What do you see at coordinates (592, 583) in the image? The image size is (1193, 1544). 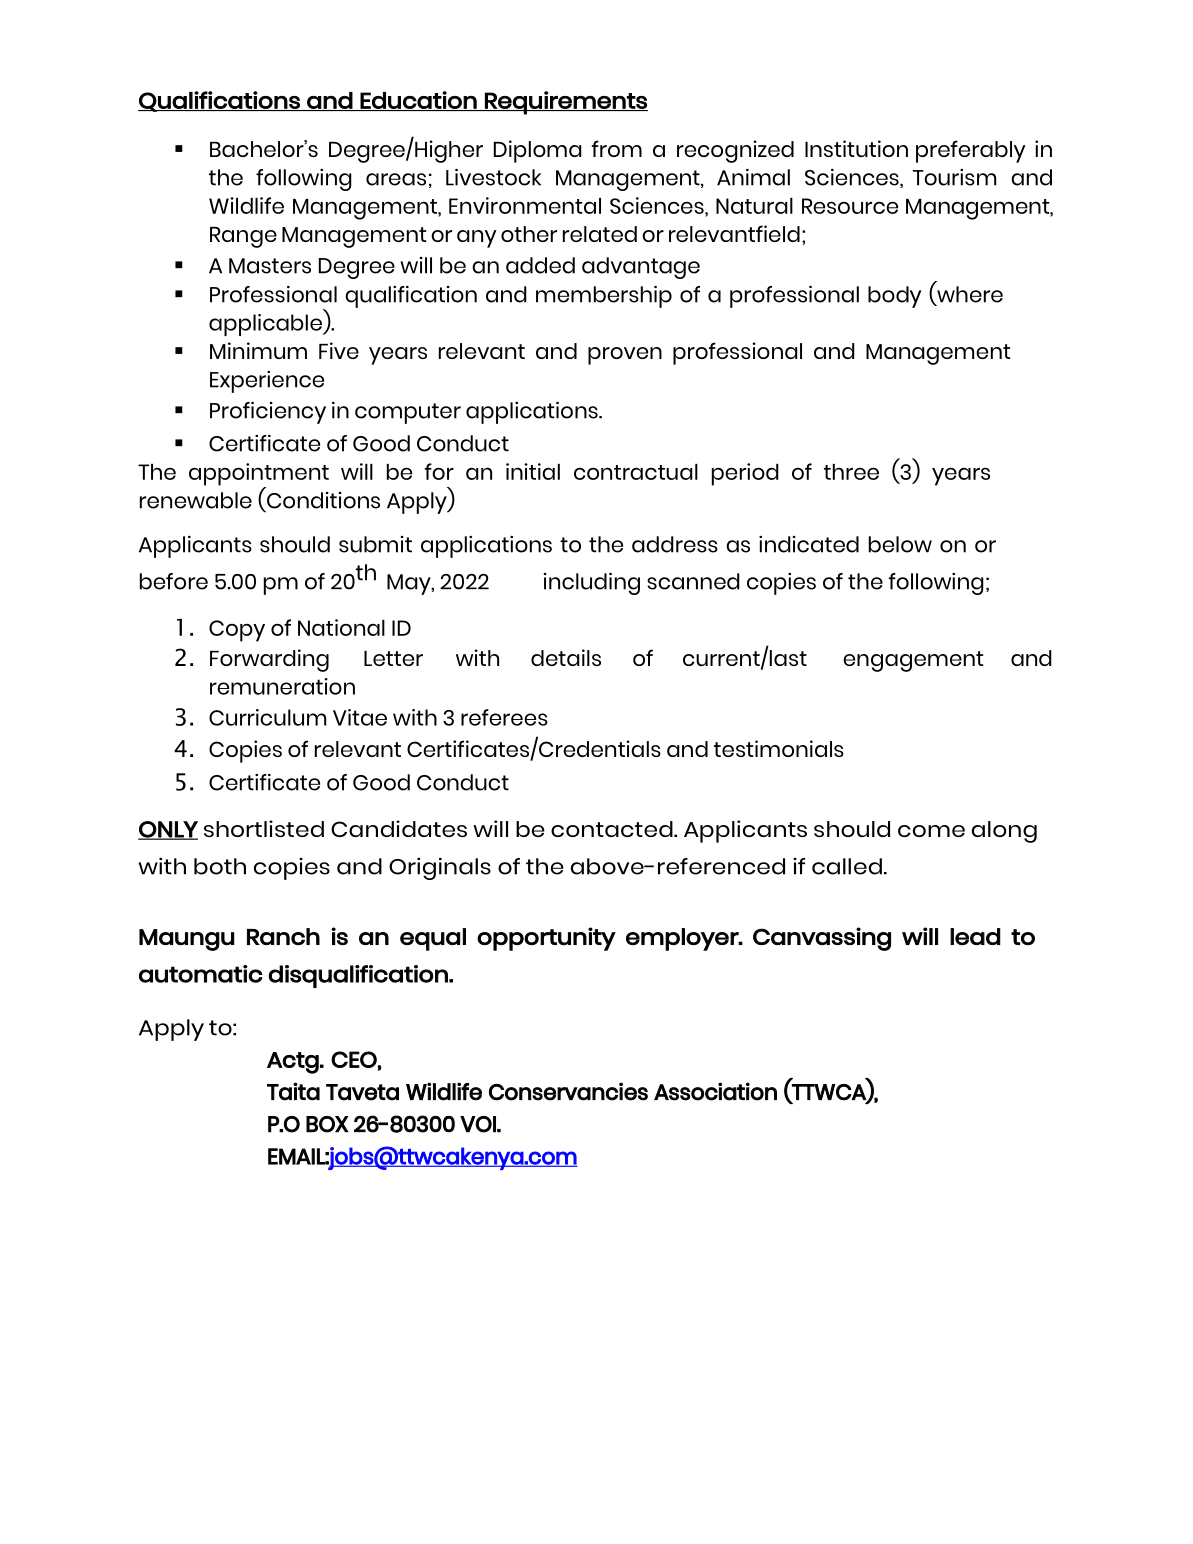 I see `including` at bounding box center [592, 583].
